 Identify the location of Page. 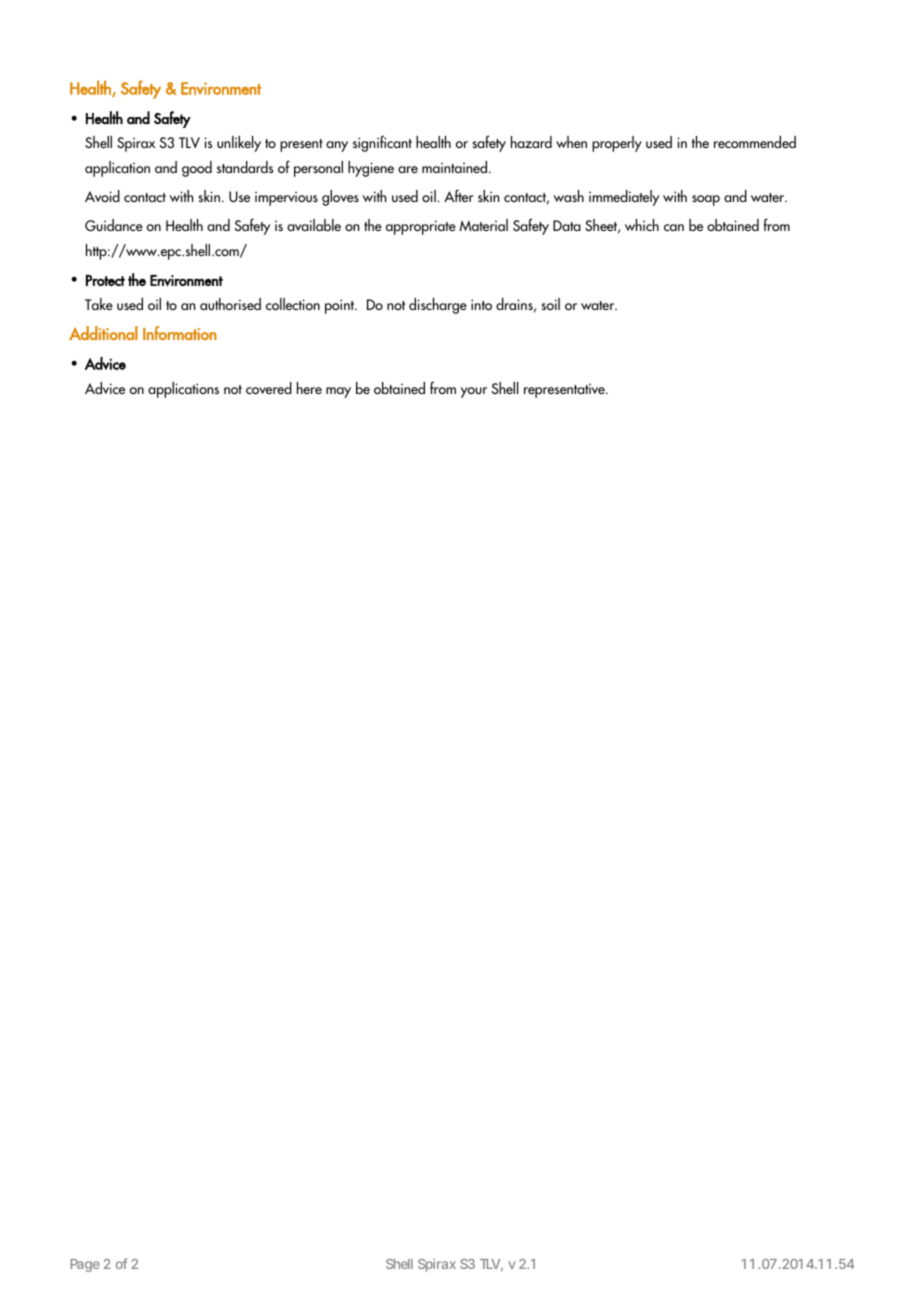
(85, 1265).
